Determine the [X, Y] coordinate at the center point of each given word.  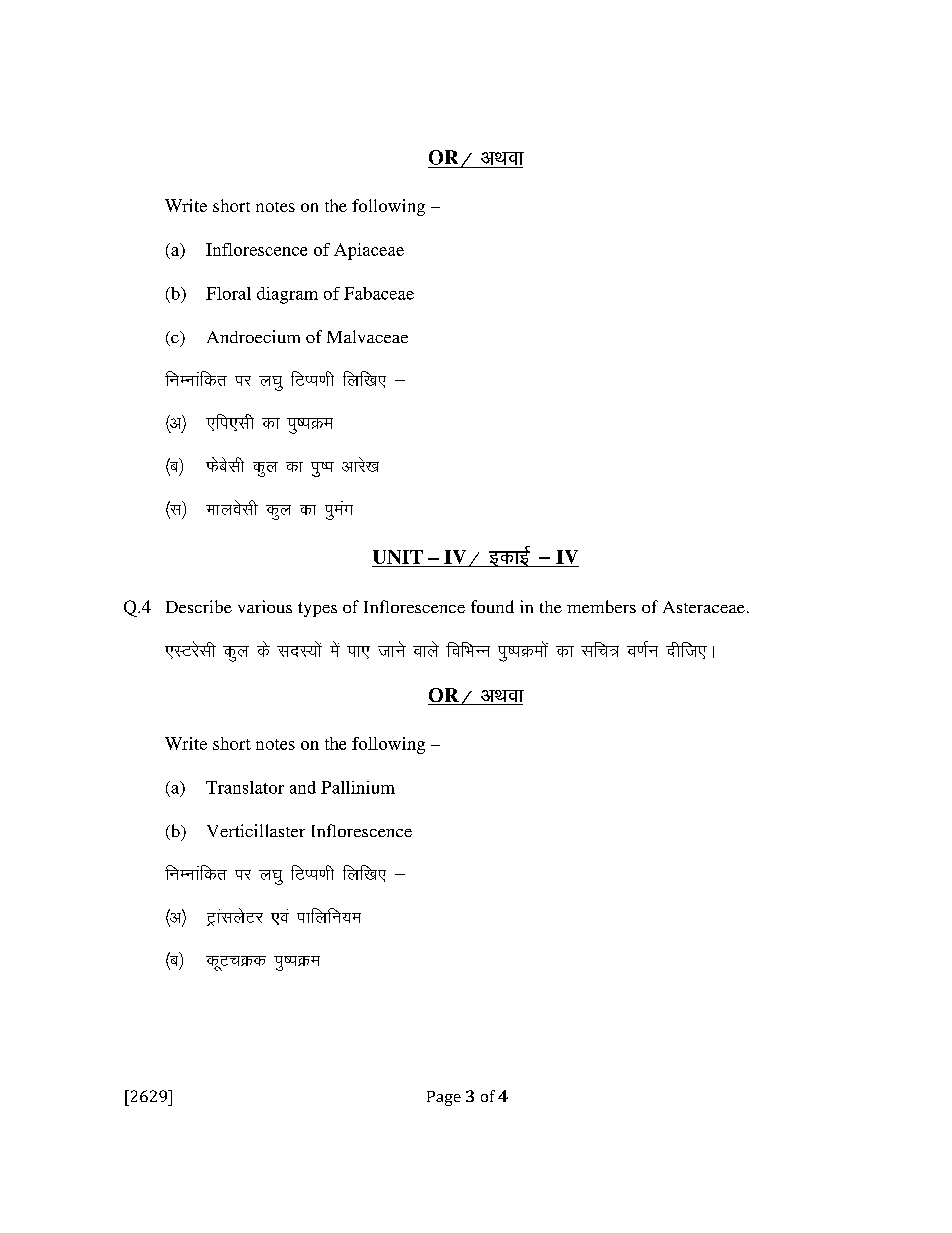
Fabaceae [379, 293]
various [265, 606]
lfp [596, 649]
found [492, 606]
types [317, 609]
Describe [199, 606]
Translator [245, 787]
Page [444, 1098]
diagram [287, 295]
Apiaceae [369, 251]
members [601, 606]
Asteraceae [704, 607]
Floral [228, 293]
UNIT [398, 557]
